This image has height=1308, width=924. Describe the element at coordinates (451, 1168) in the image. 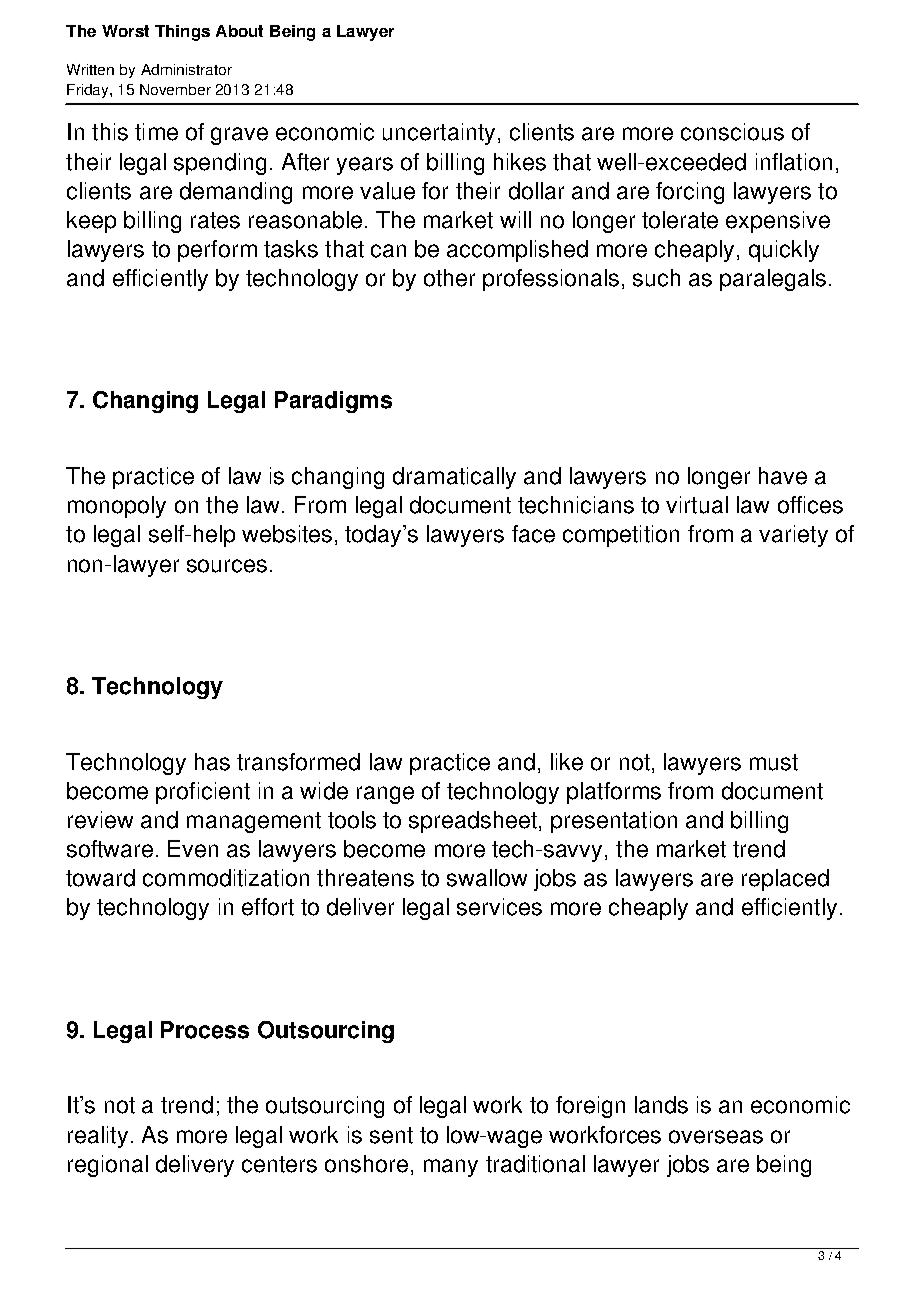

I see `many` at that location.
